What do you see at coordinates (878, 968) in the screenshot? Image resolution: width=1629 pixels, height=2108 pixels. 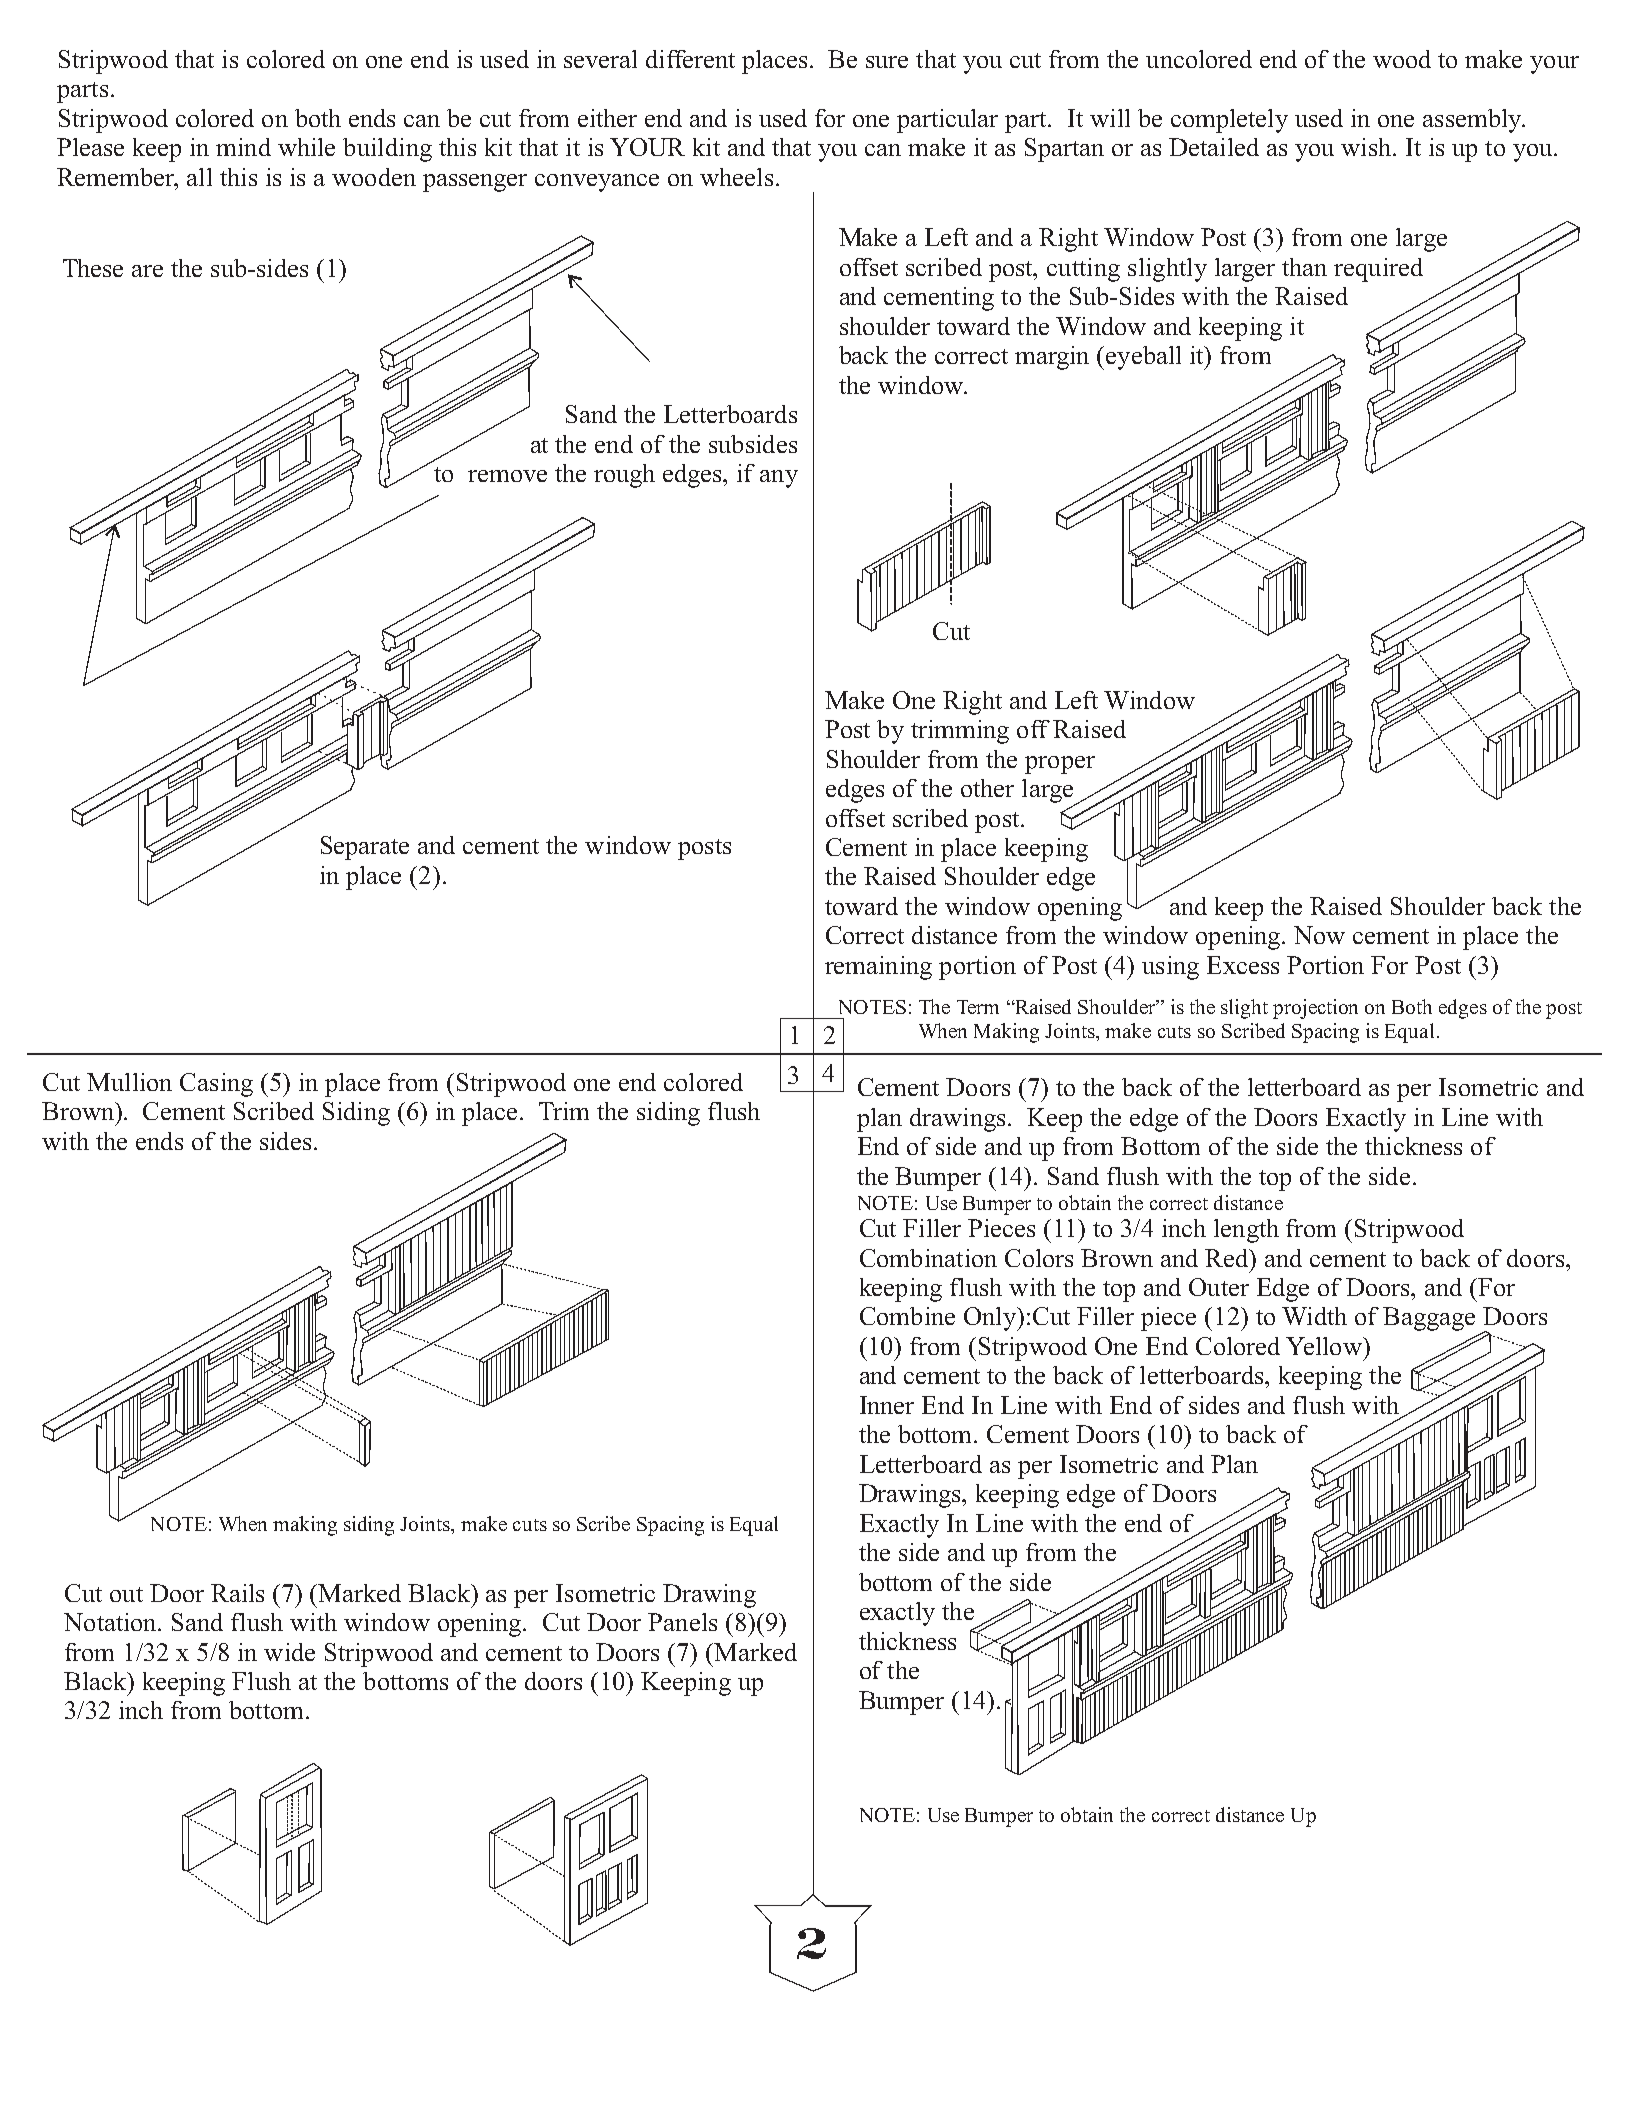 I see `remaining` at bounding box center [878, 968].
